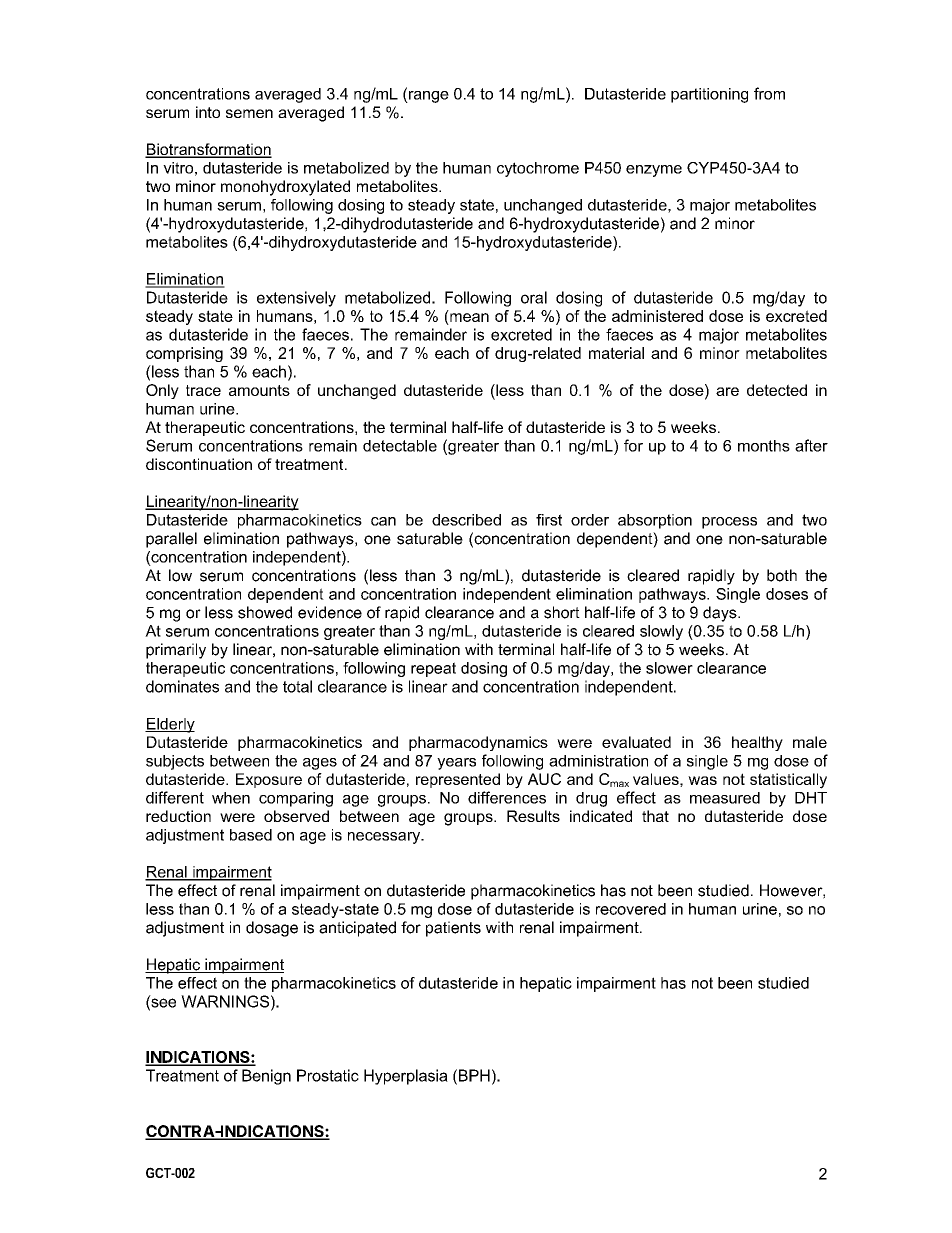 This document has width=952, height=1233. What do you see at coordinates (249, 113) in the document?
I see `semen` at bounding box center [249, 113].
